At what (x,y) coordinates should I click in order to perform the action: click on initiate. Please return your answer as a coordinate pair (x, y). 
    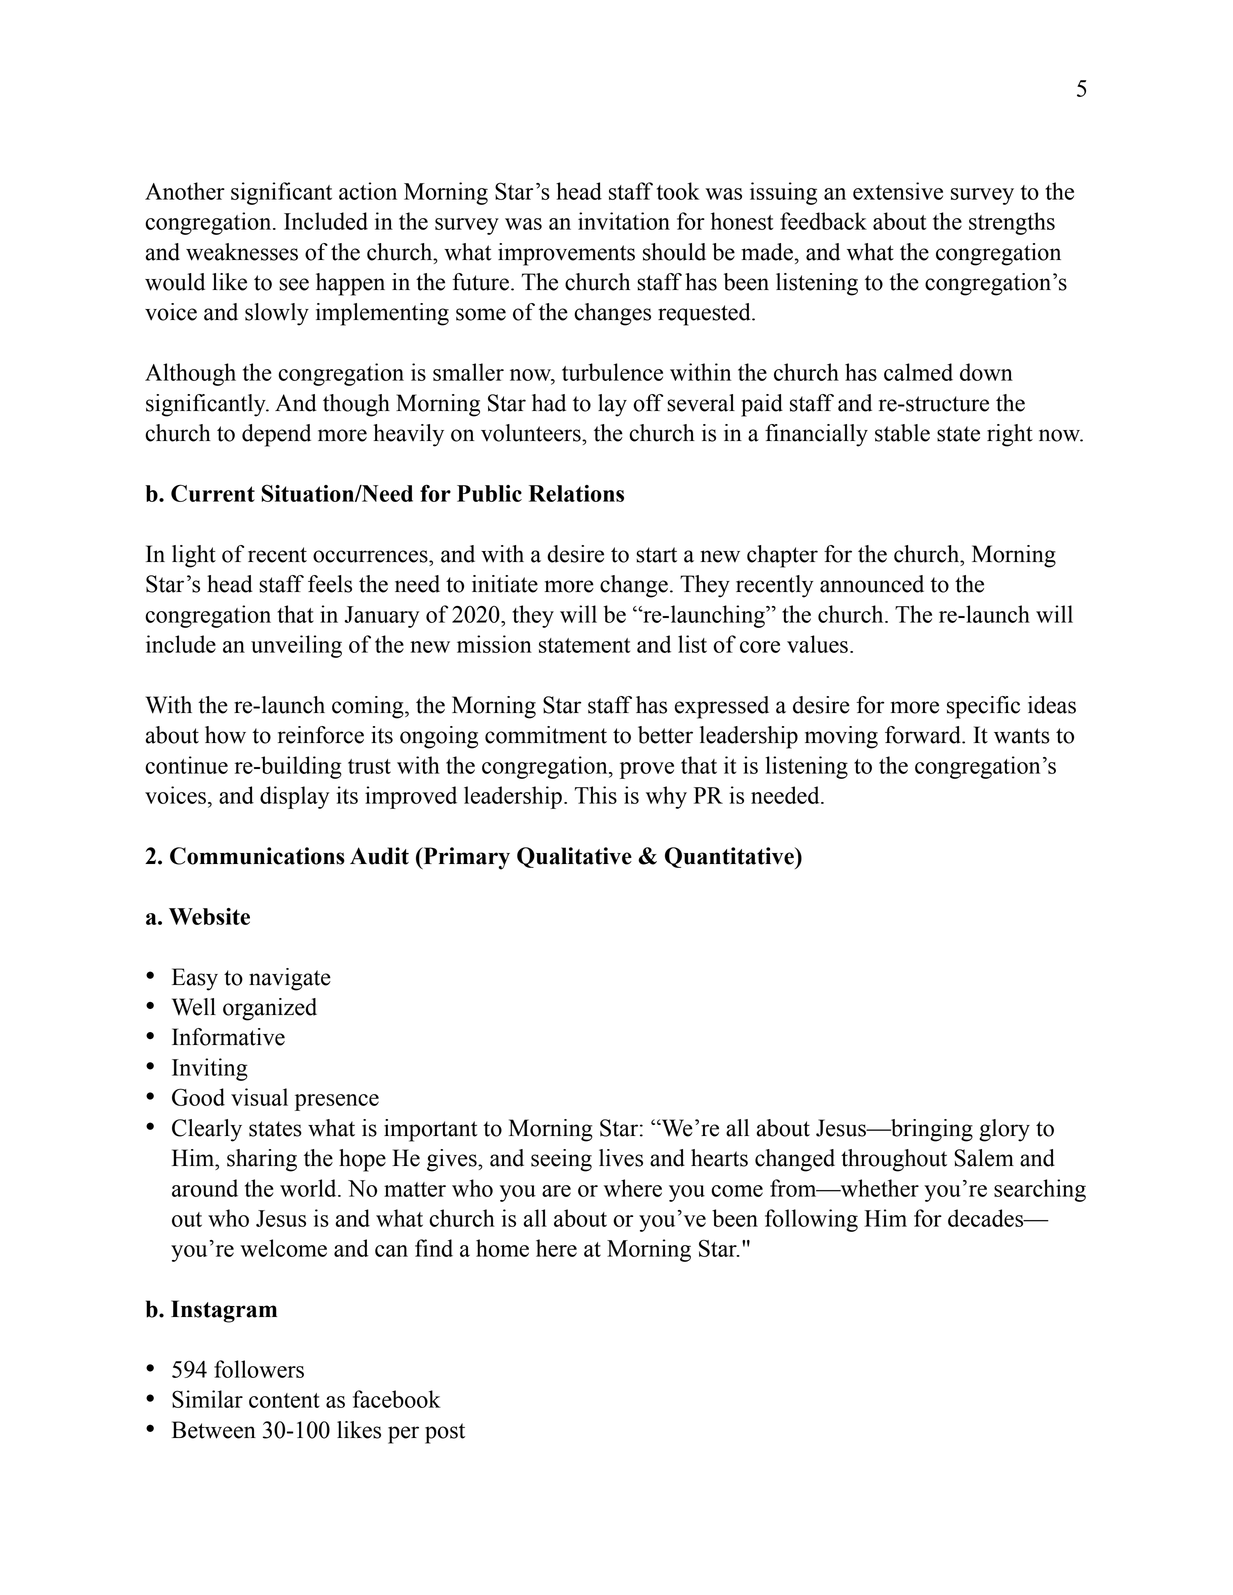
    Looking at the image, I should click on (505, 584).
